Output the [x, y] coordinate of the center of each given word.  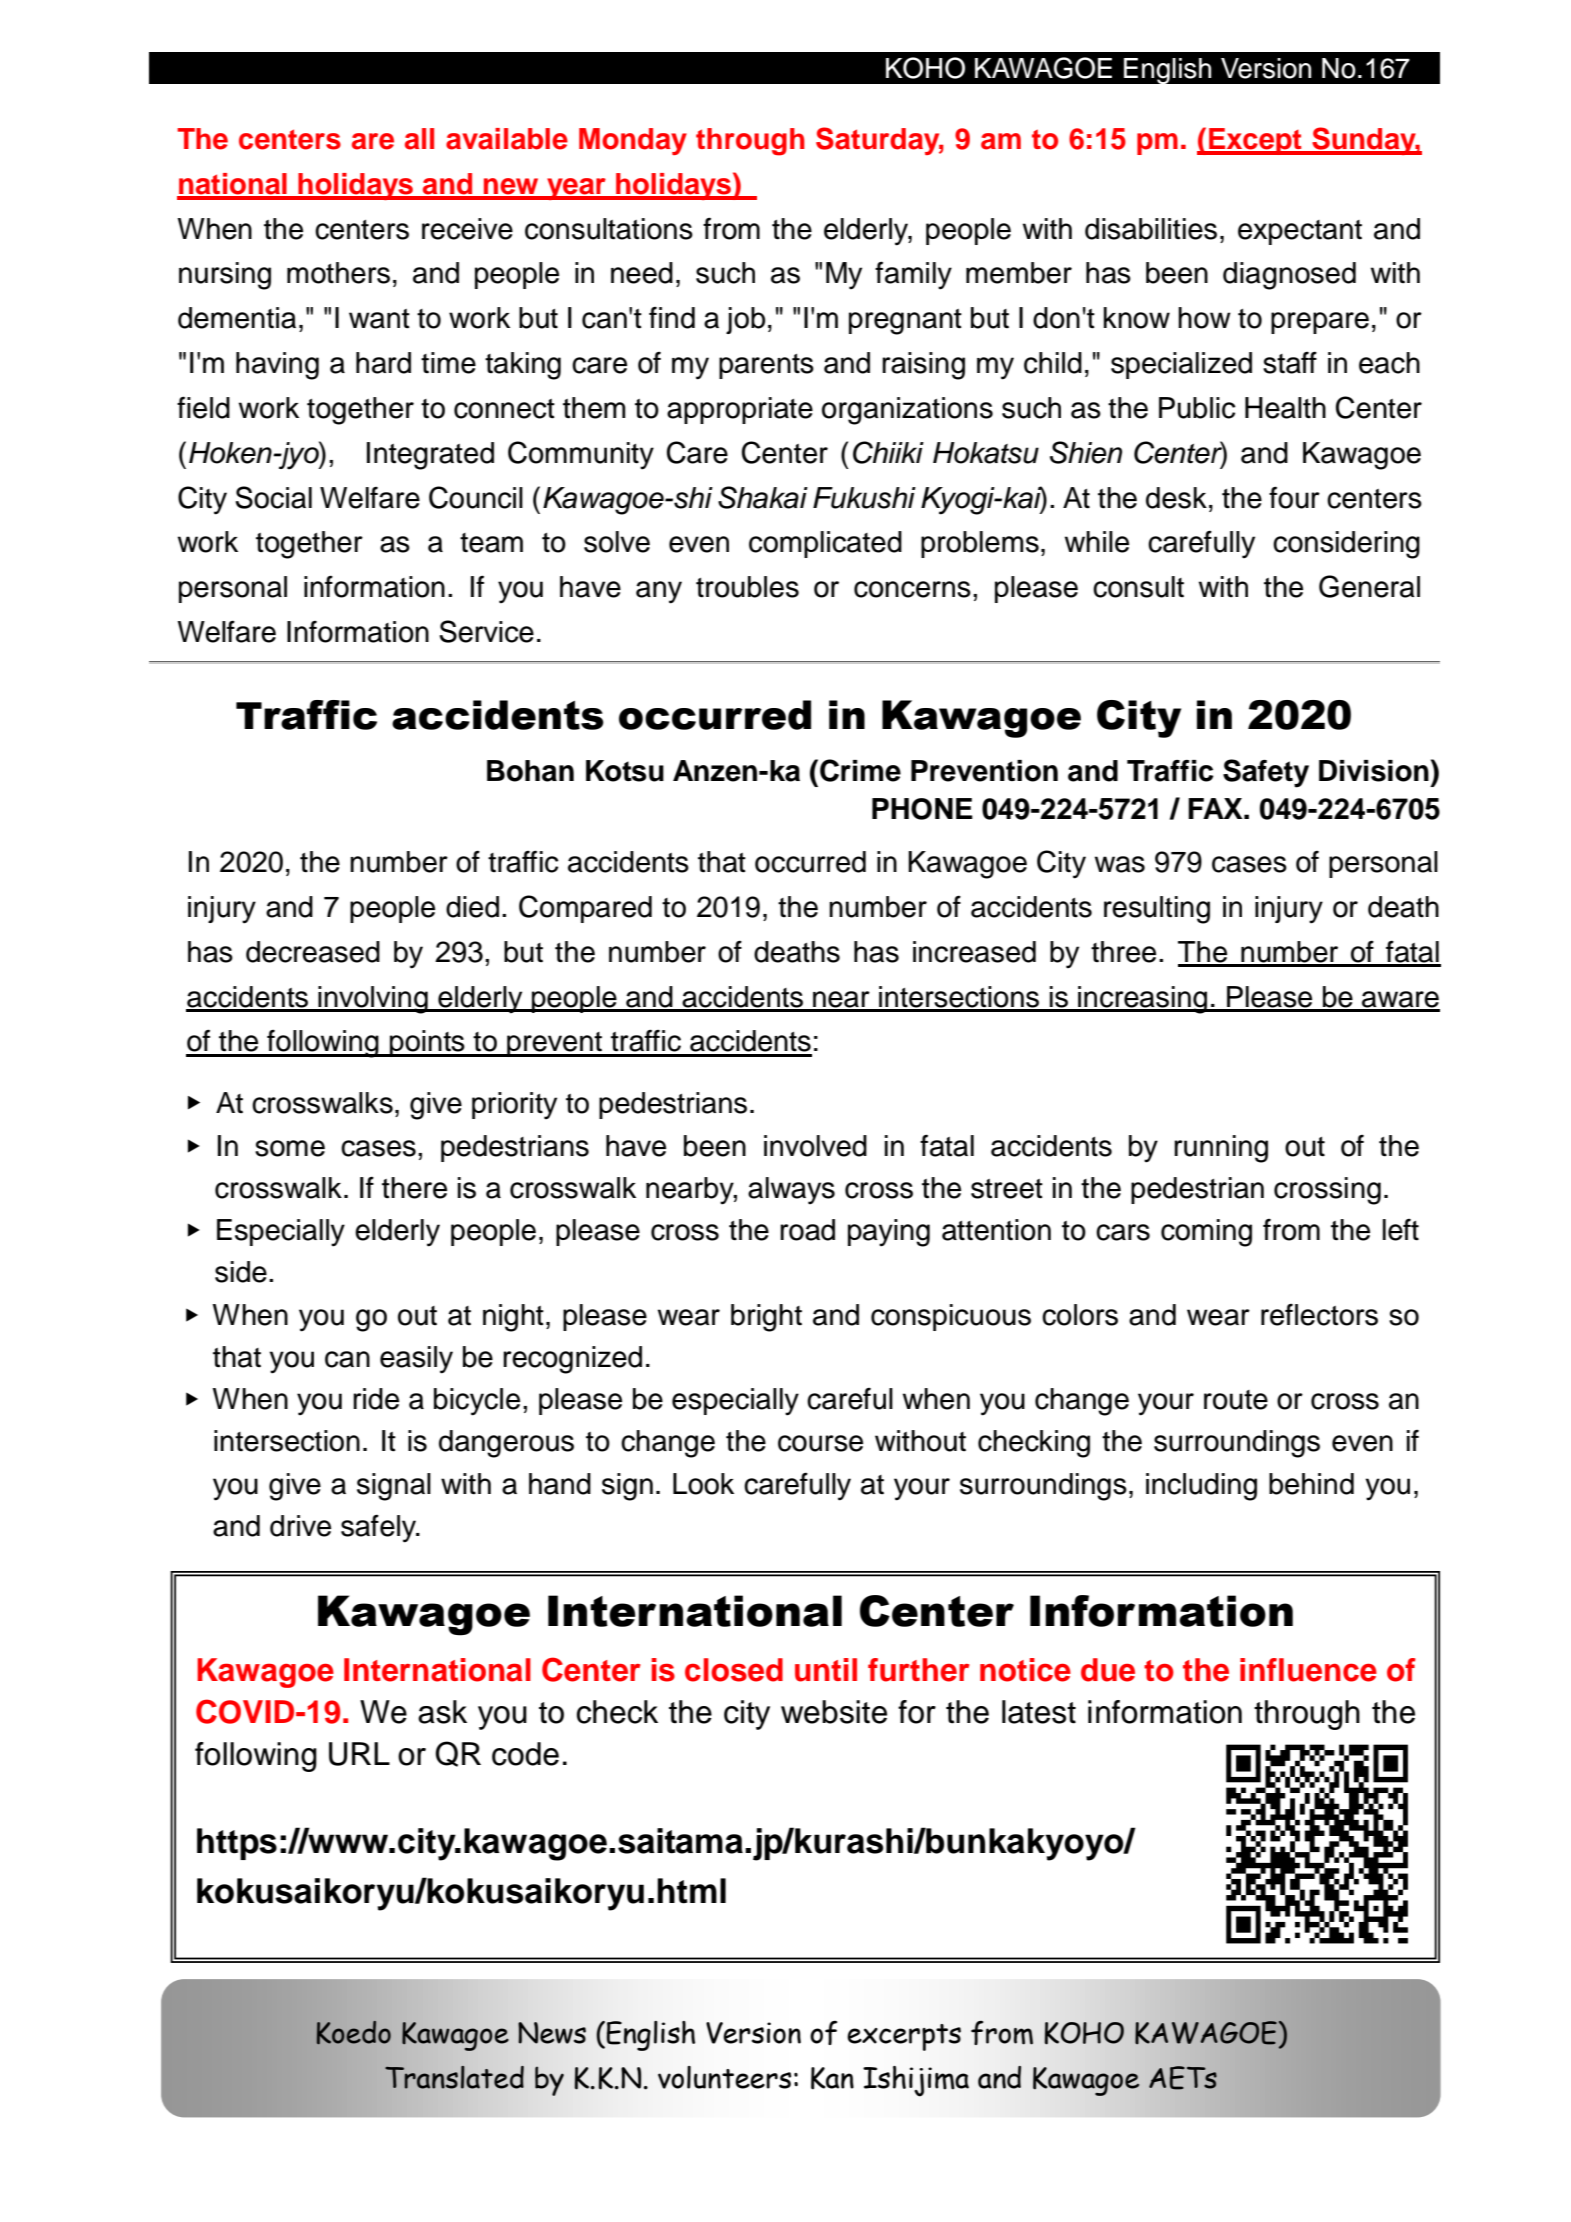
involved [815, 1146]
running [1221, 1149]
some [290, 1148]
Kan [832, 2078]
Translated [454, 2077]
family [913, 275]
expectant [1300, 232]
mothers [338, 273]
